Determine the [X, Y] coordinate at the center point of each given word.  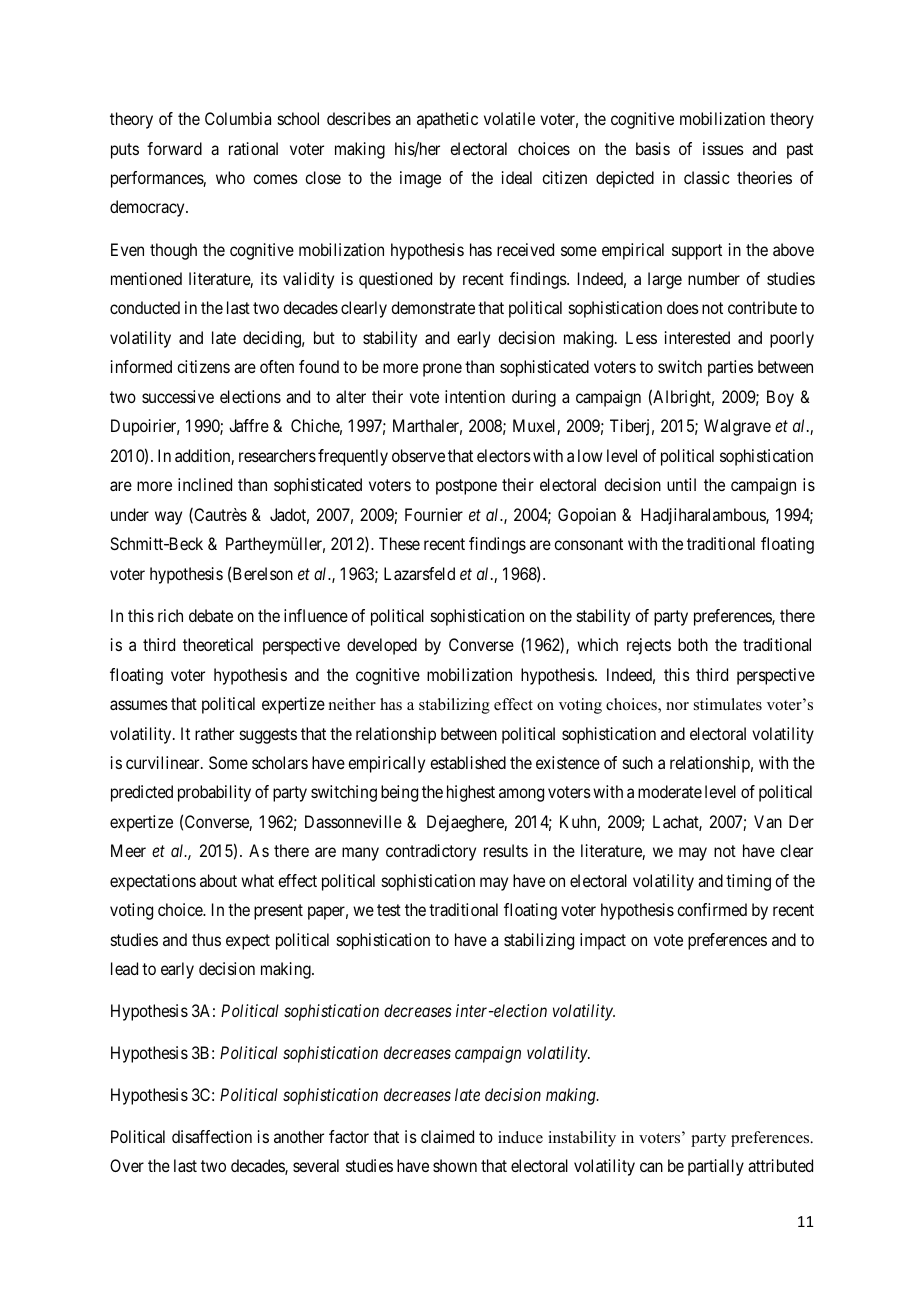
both [693, 644]
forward [174, 148]
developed [382, 646]
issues [723, 148]
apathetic [447, 120]
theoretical [218, 644]
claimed [447, 1136]
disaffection [212, 1136]
